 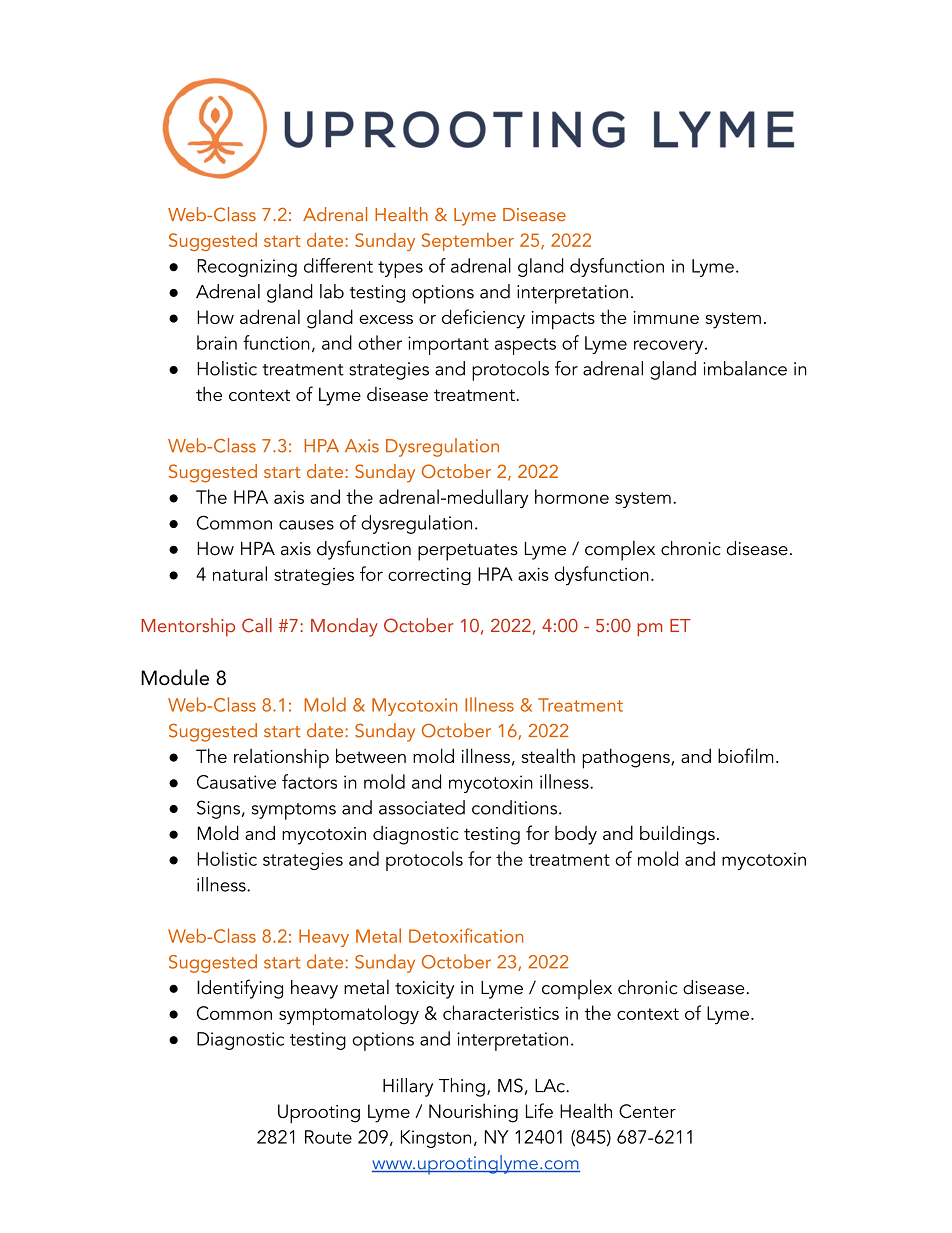 What do you see at coordinates (468, 242) in the screenshot?
I see `September` at bounding box center [468, 242].
